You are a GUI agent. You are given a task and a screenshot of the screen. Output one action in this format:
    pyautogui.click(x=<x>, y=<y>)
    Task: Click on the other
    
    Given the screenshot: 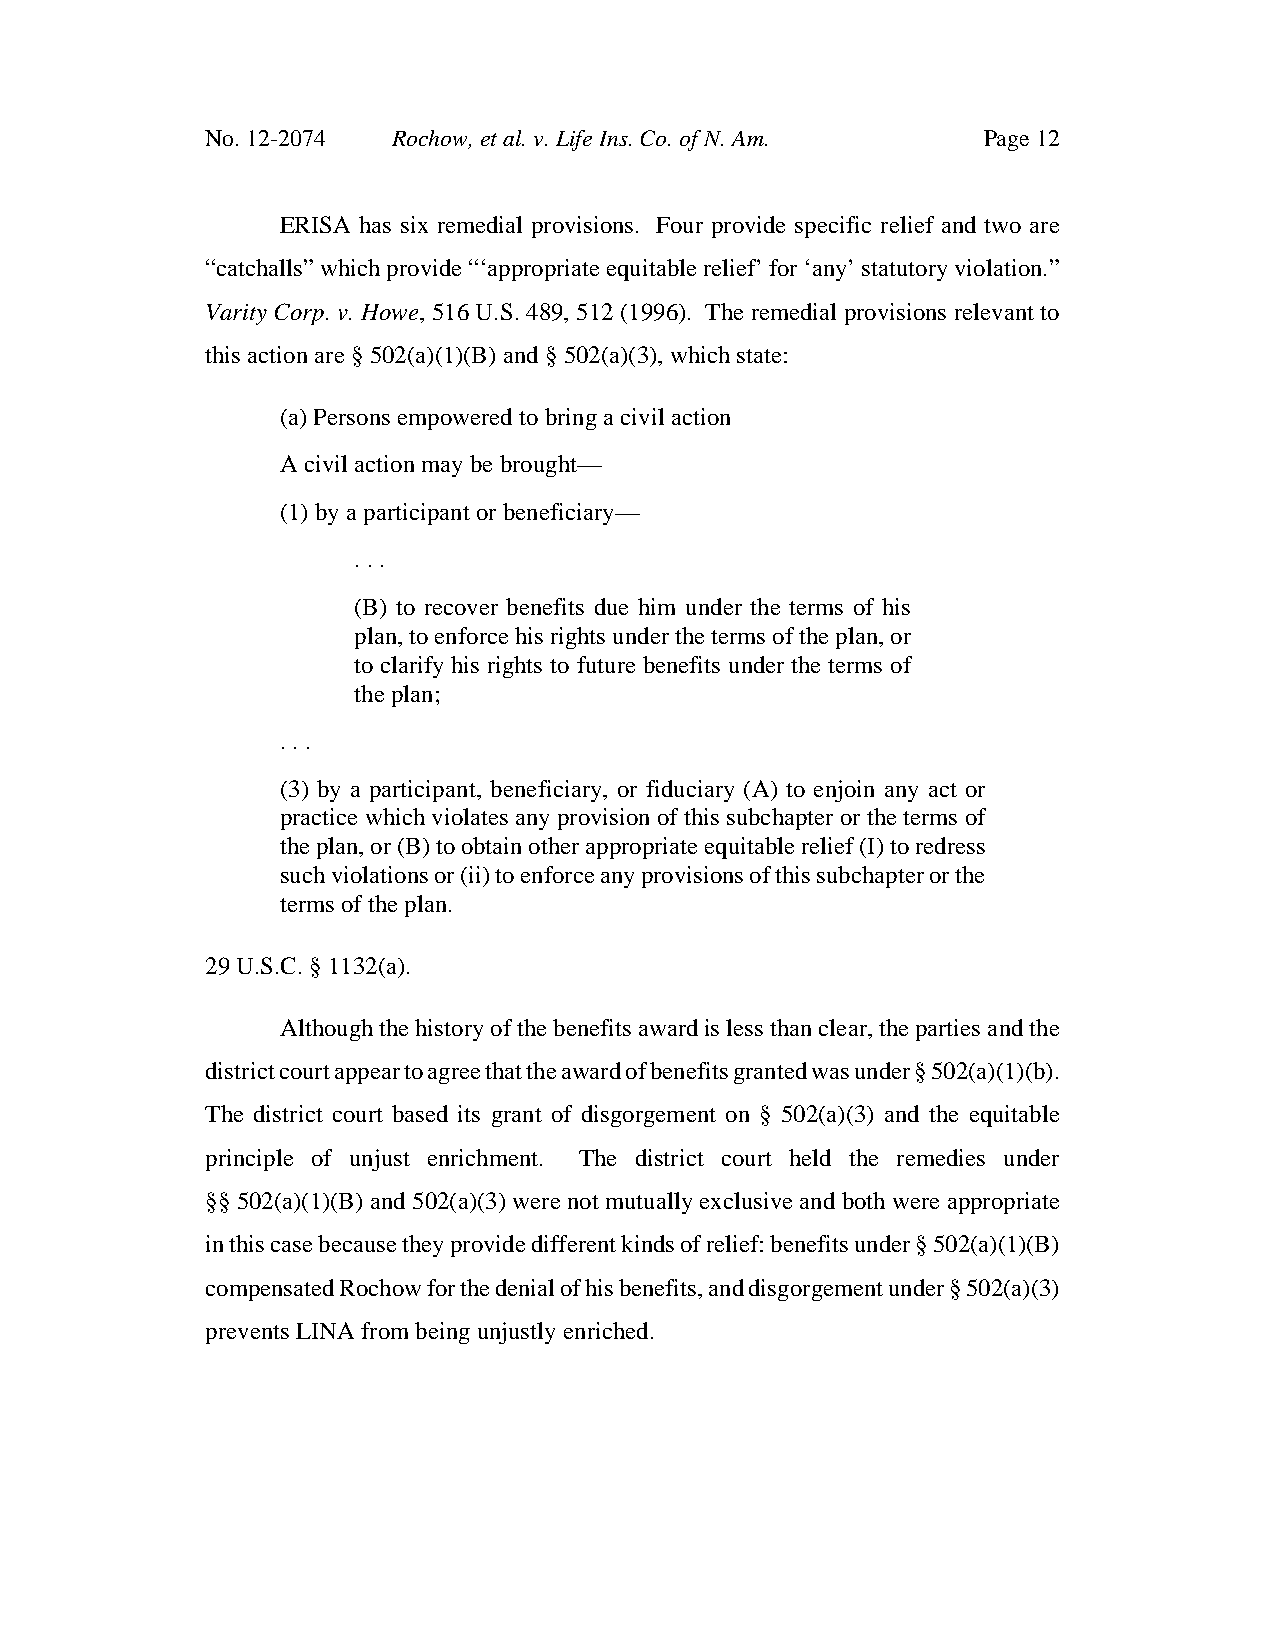 What is the action you would take?
    pyautogui.click(x=554, y=845)
